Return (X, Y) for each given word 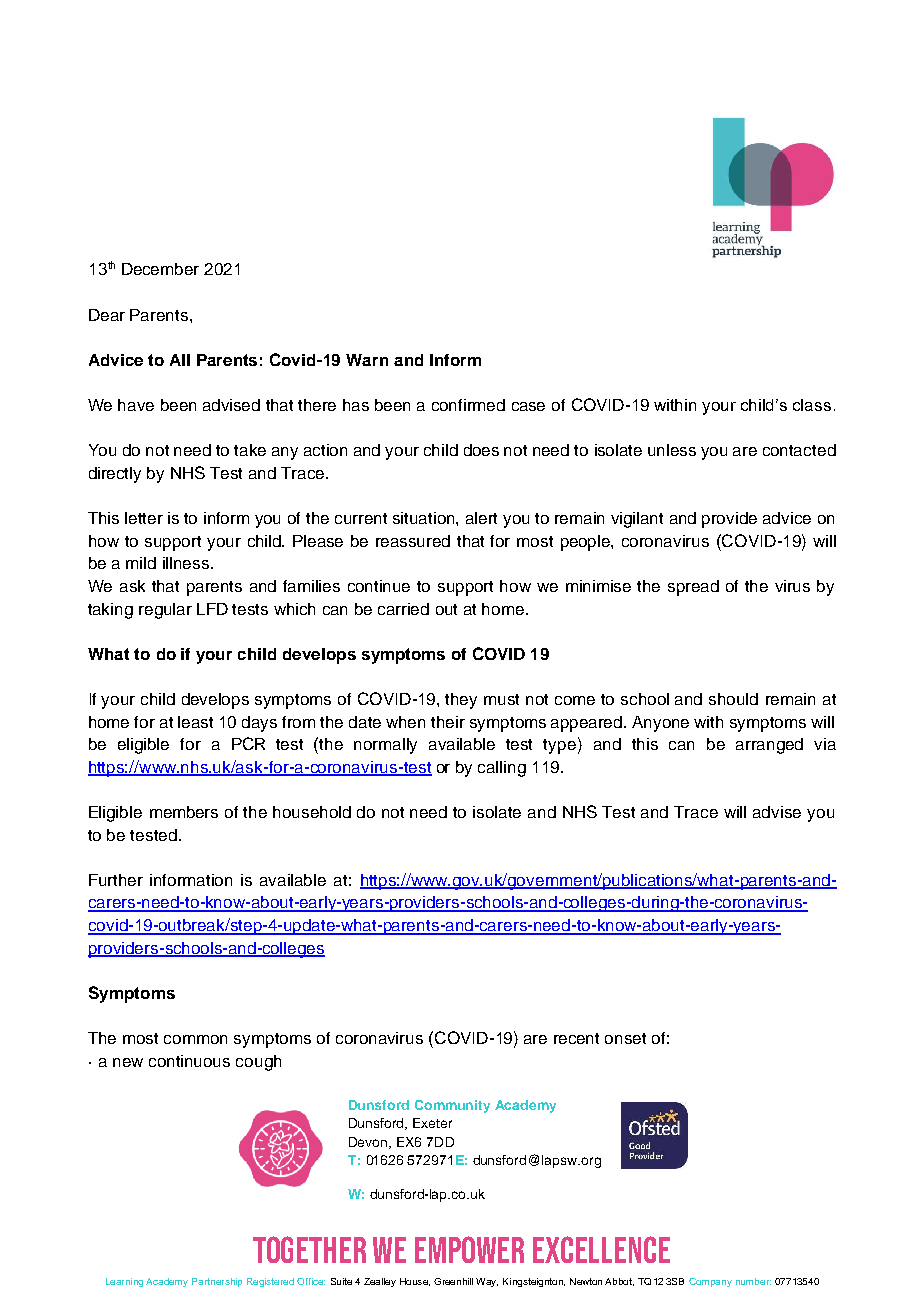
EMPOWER (469, 1249)
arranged (769, 746)
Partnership (217, 1282)
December (160, 269)
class (812, 405)
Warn (367, 360)
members (184, 812)
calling (502, 769)
